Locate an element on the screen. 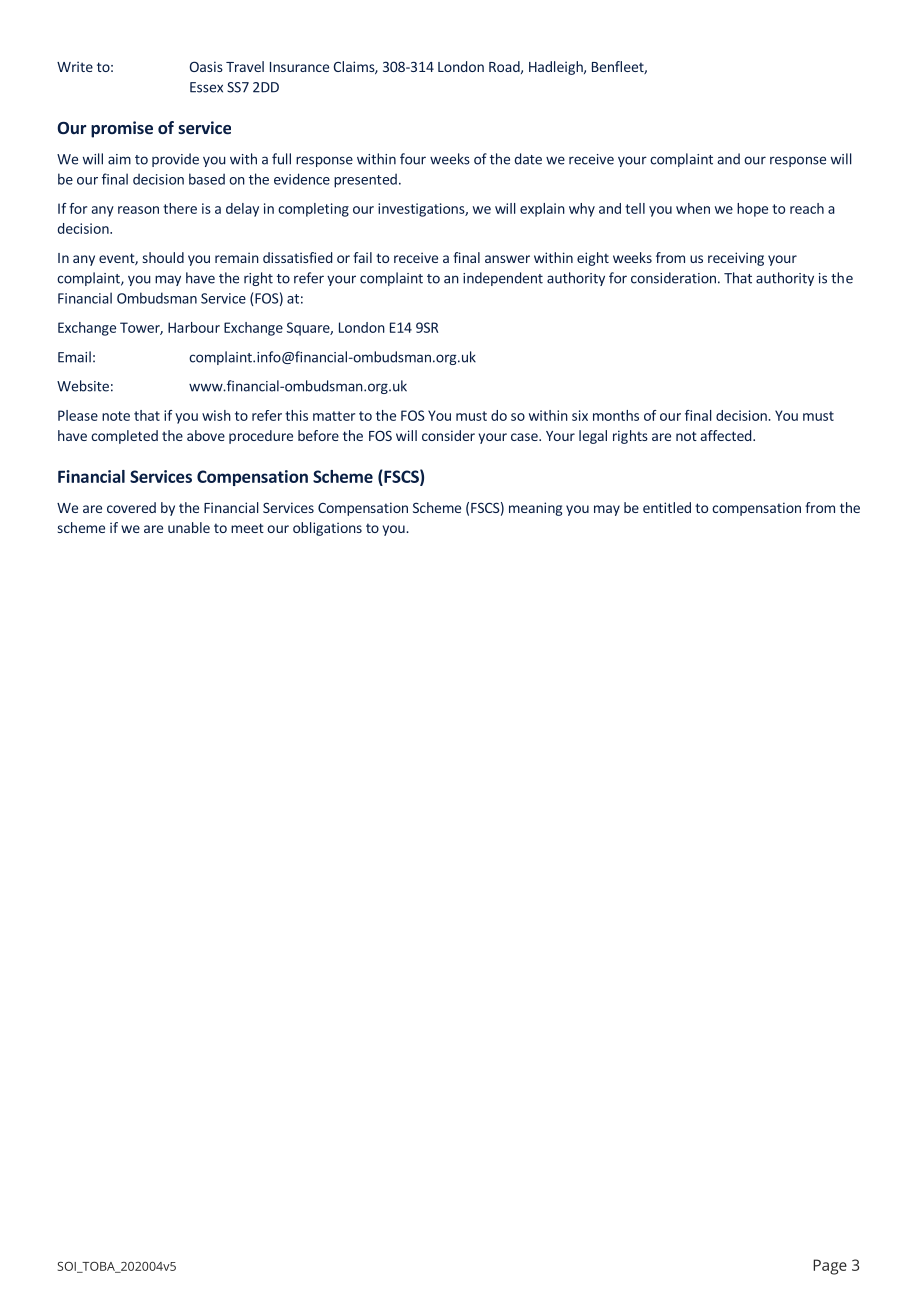 This screenshot has width=924, height=1307. Essex is located at coordinates (206, 87).
